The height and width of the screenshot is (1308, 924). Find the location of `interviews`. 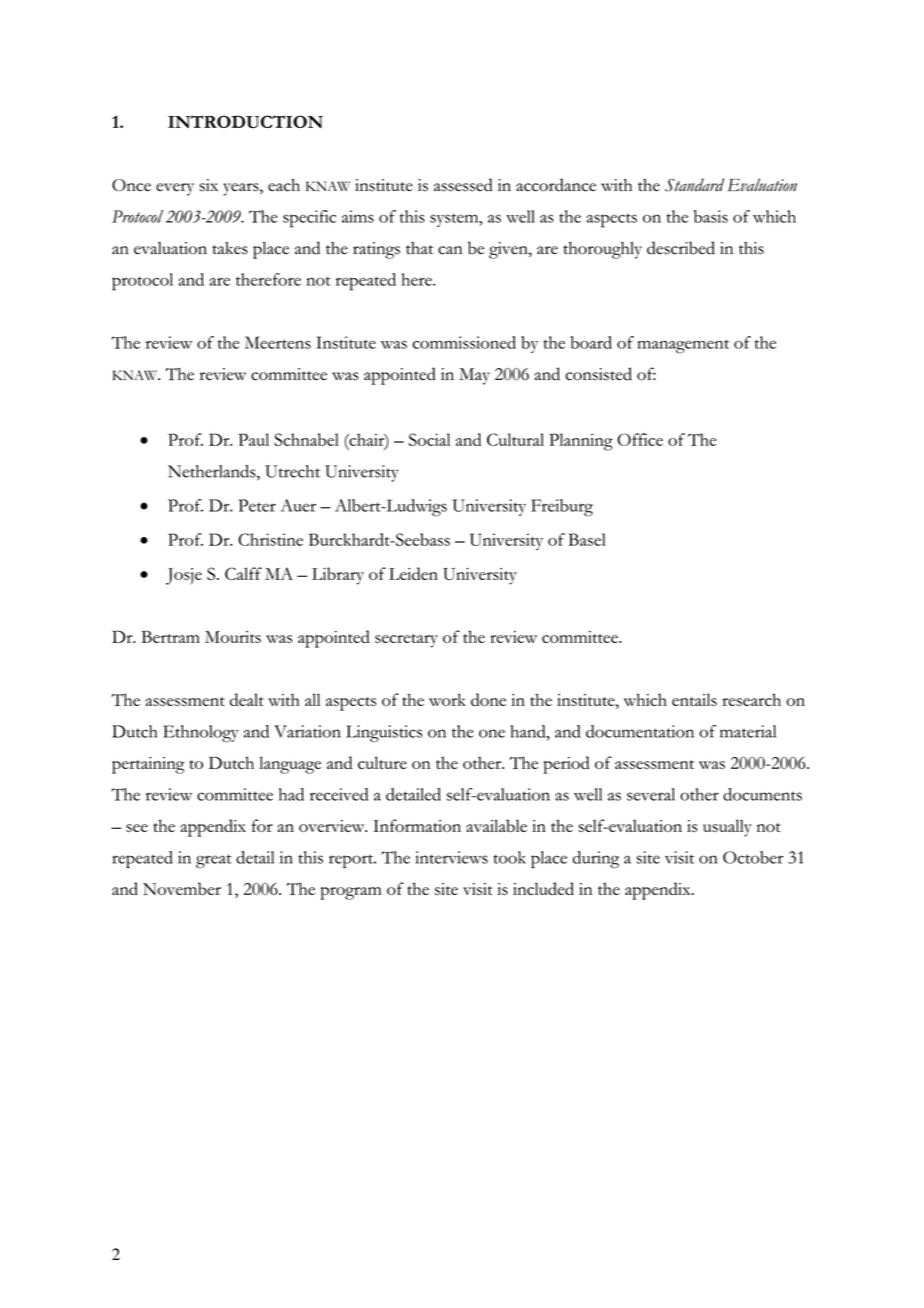

interviews is located at coordinates (451, 857).
